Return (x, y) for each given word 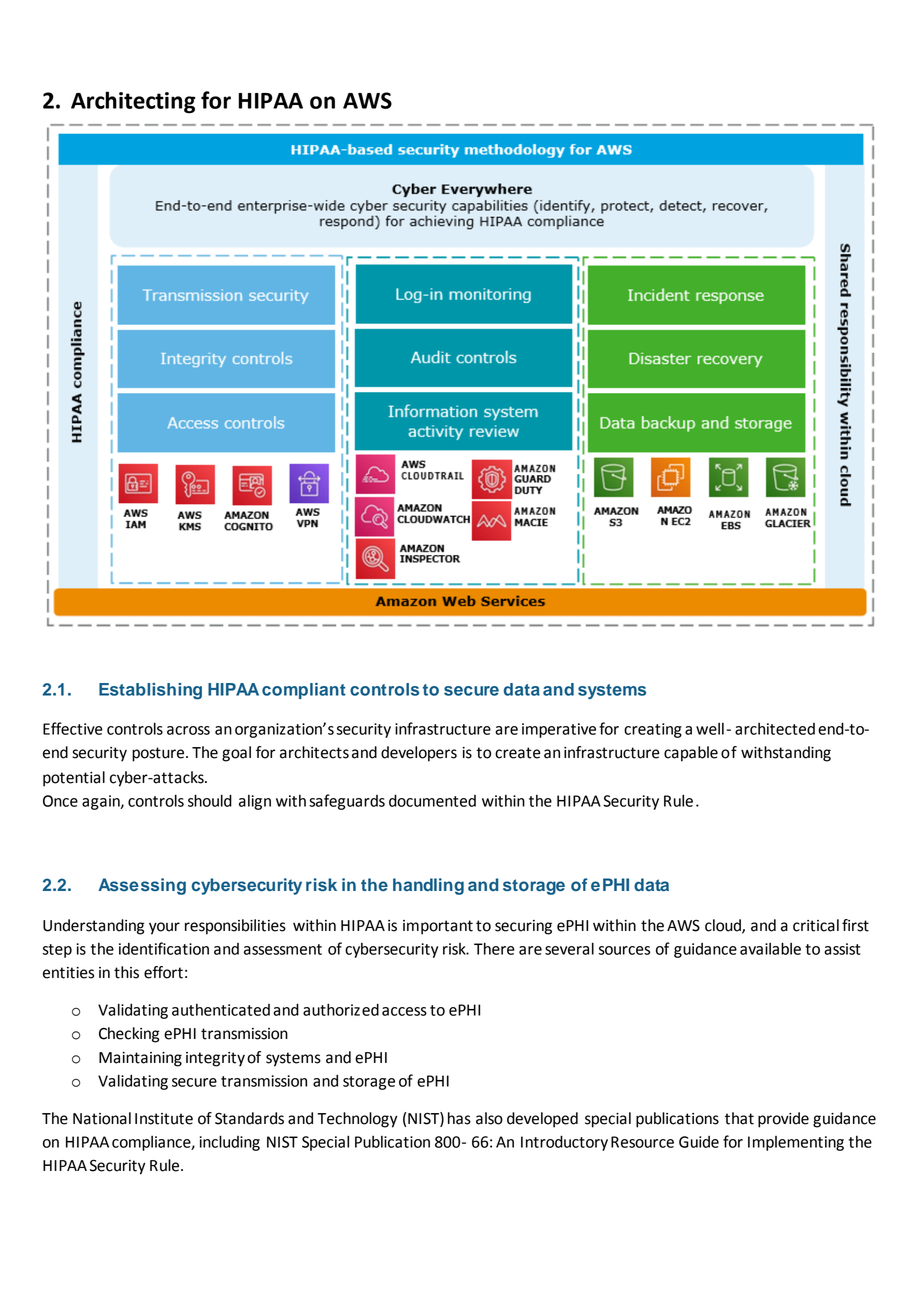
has (459, 1118)
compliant (304, 691)
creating (653, 730)
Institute (164, 1119)
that (739, 1118)
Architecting (133, 102)
